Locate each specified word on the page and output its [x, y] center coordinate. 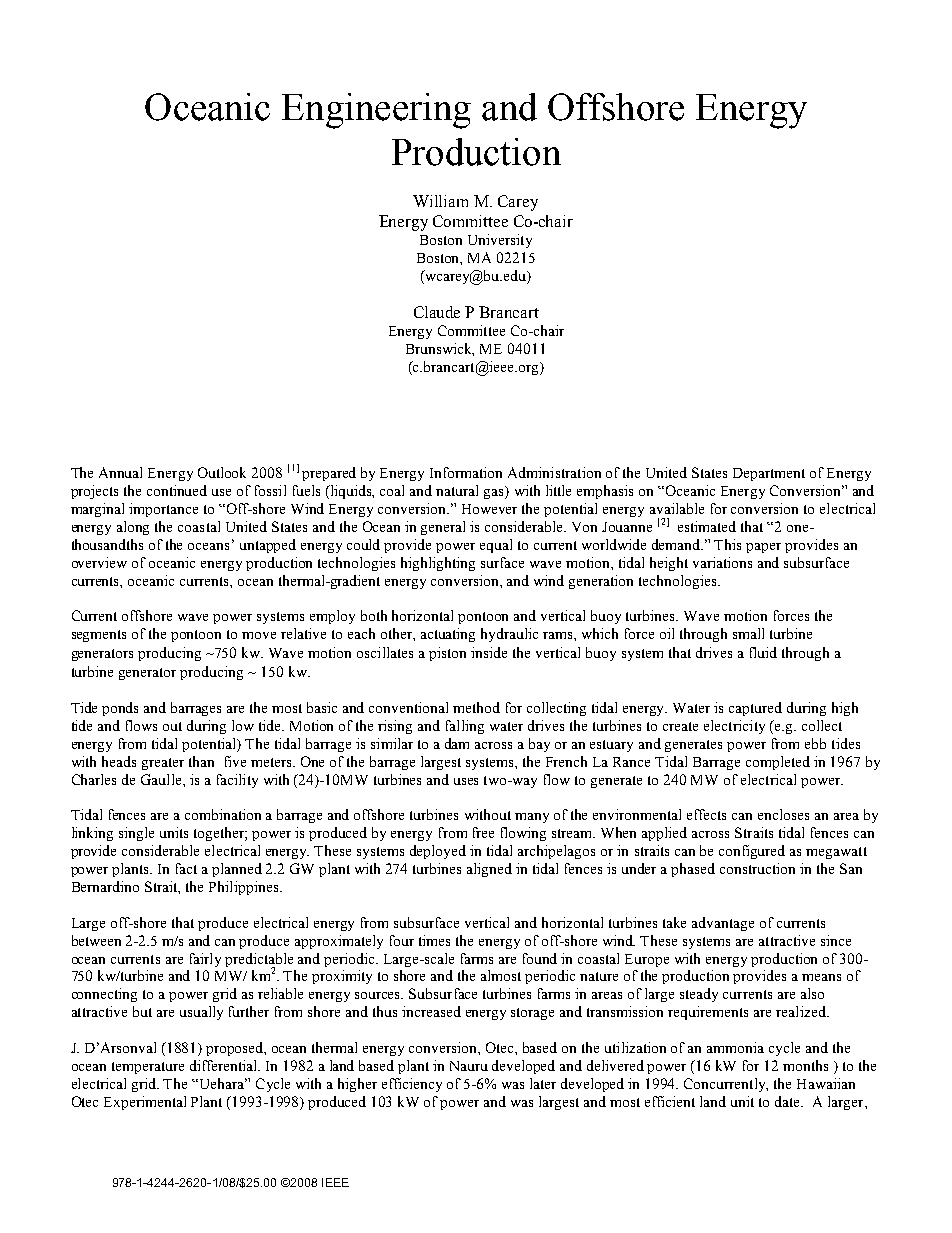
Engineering [376, 111]
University [500, 241]
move [259, 635]
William [440, 201]
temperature [148, 1068]
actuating [448, 635]
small [748, 633]
